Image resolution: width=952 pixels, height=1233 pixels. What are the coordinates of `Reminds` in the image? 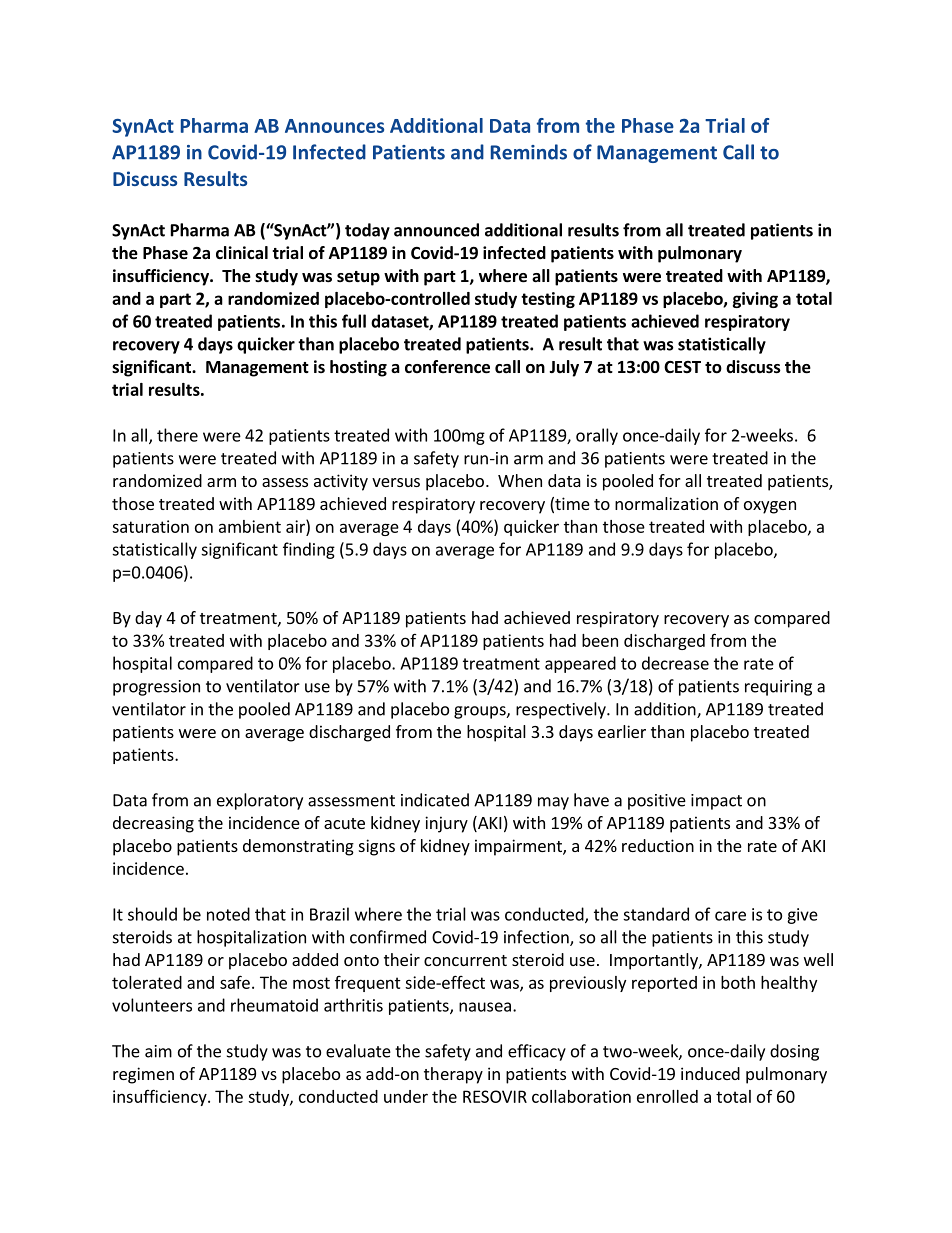 It's located at (529, 152).
